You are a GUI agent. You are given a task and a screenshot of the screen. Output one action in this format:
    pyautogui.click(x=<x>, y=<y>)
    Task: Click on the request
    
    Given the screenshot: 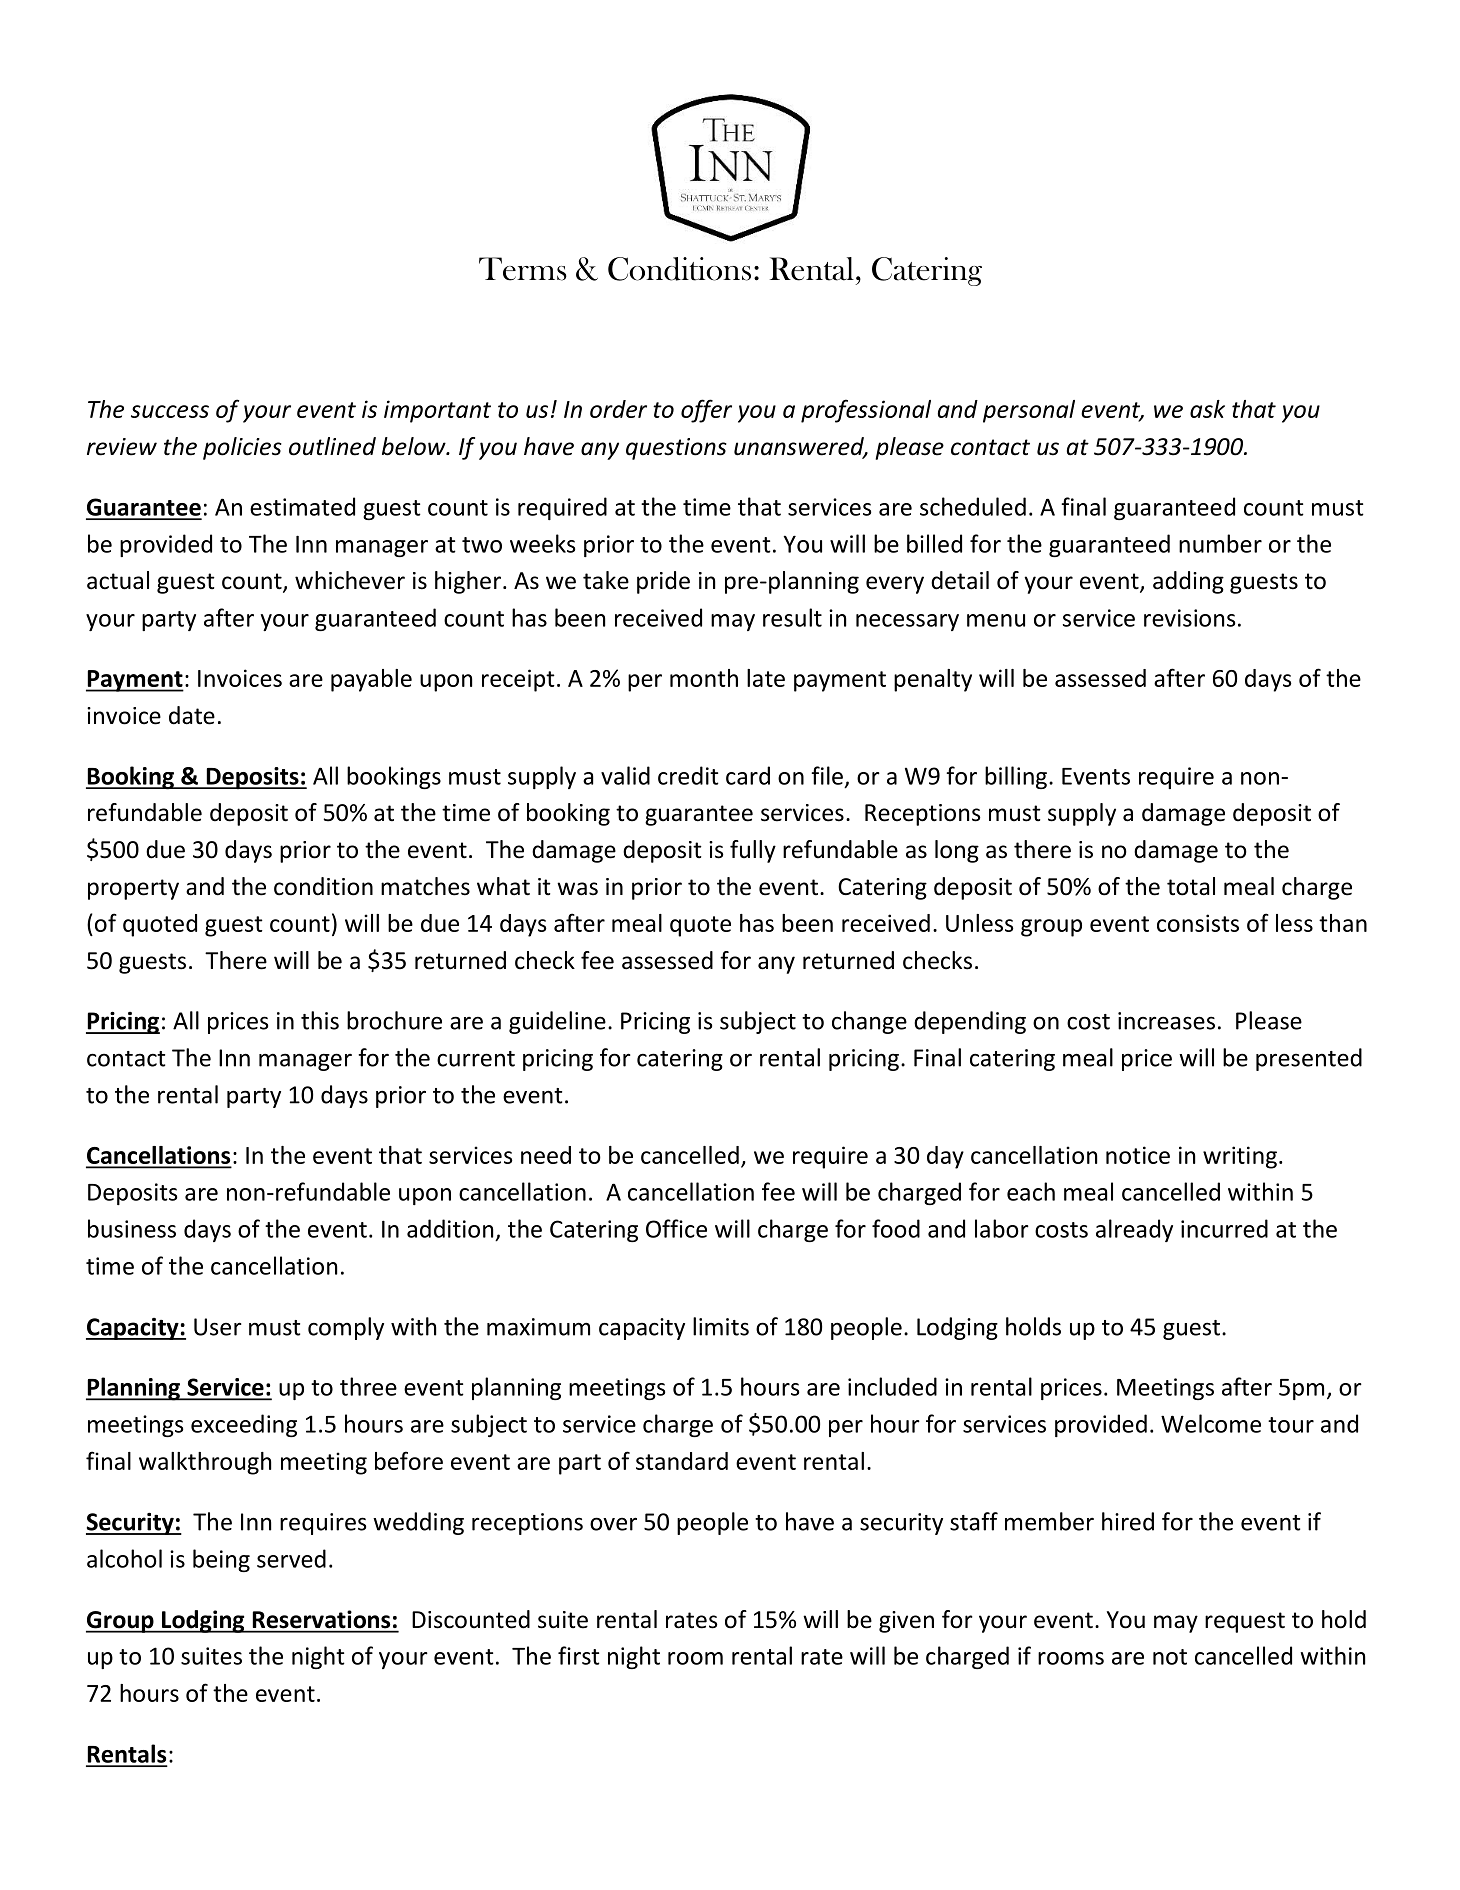 What is the action you would take?
    pyautogui.click(x=1245, y=1622)
